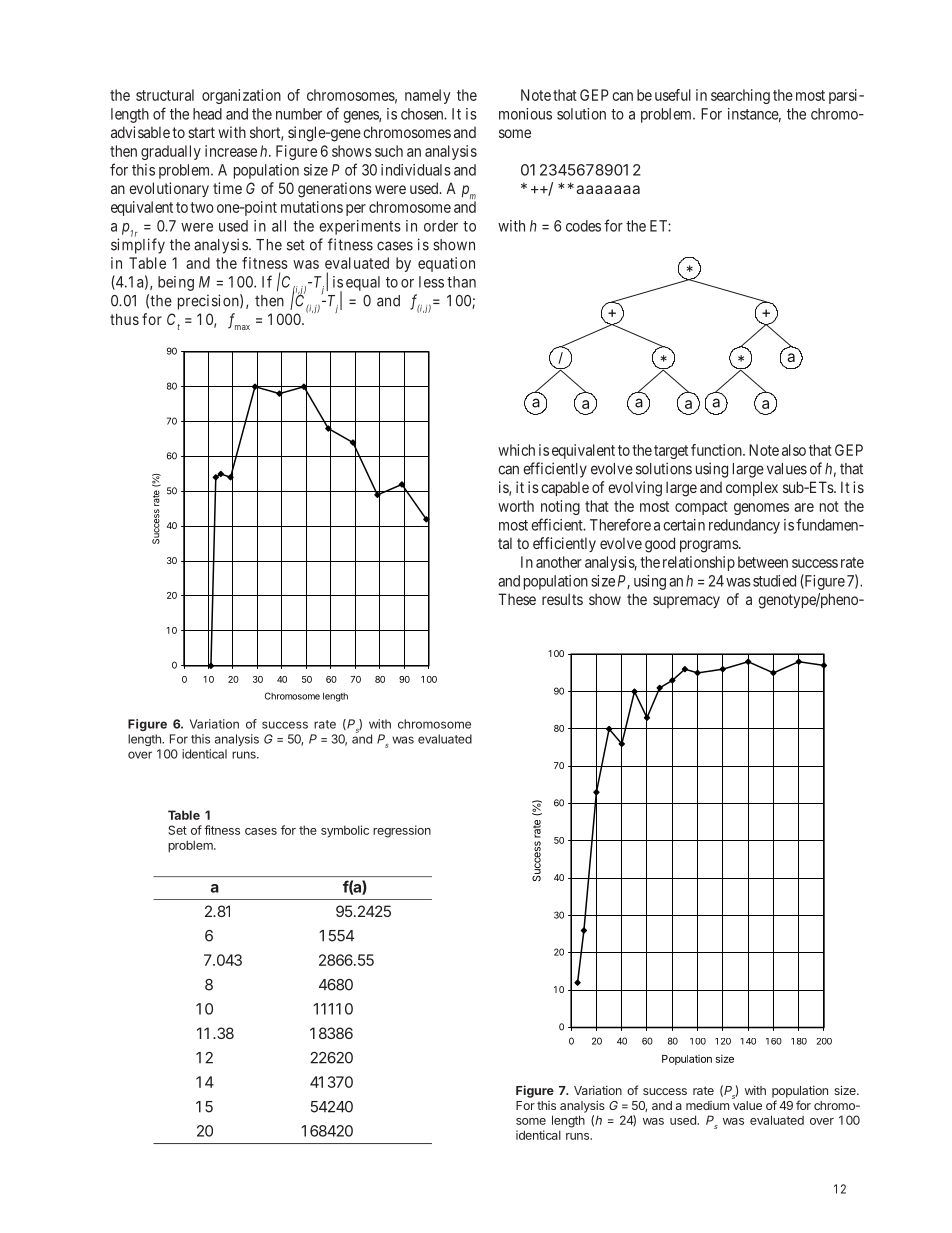  I want to click on medium, so click(707, 1105).
